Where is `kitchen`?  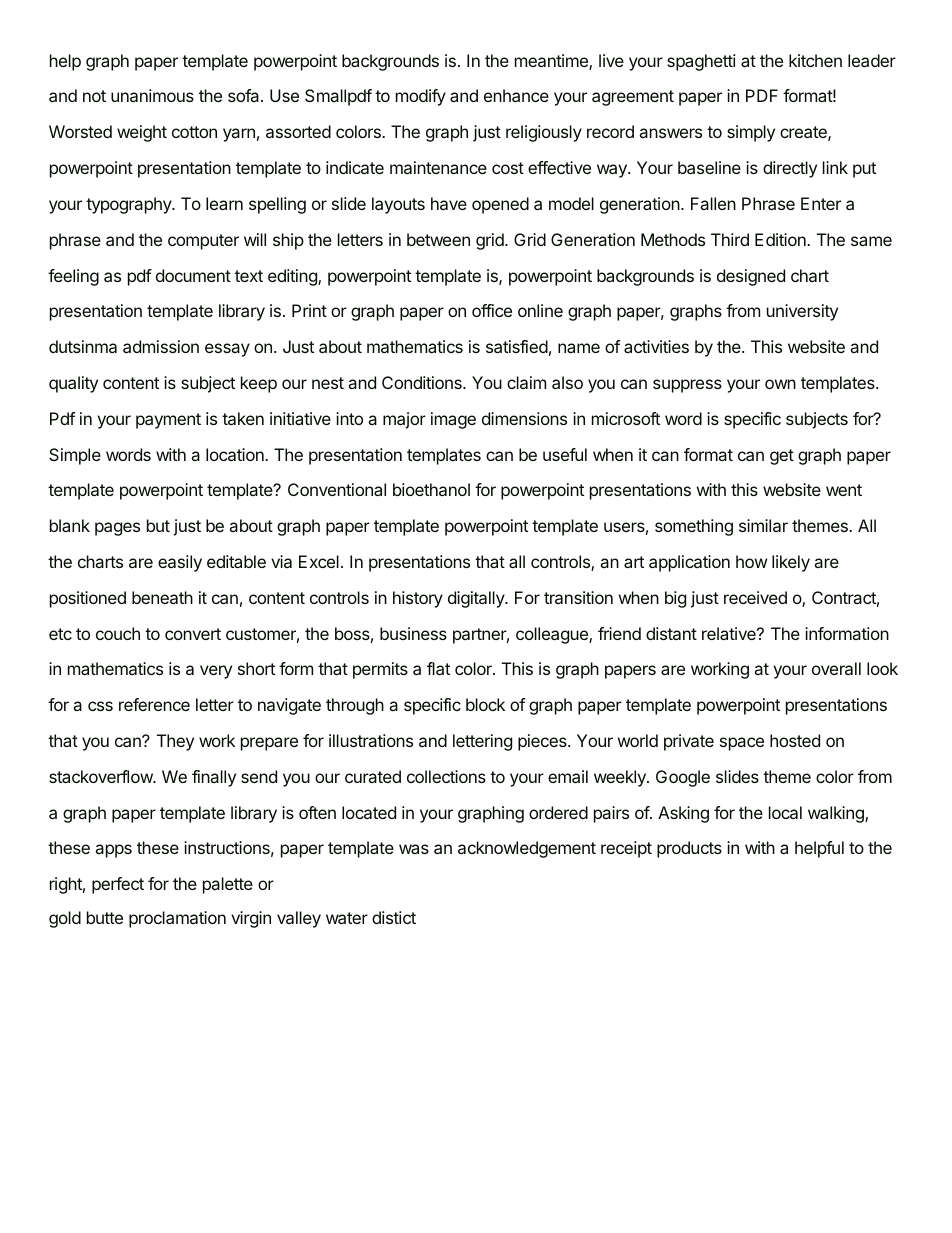
kitchen is located at coordinates (815, 60).
